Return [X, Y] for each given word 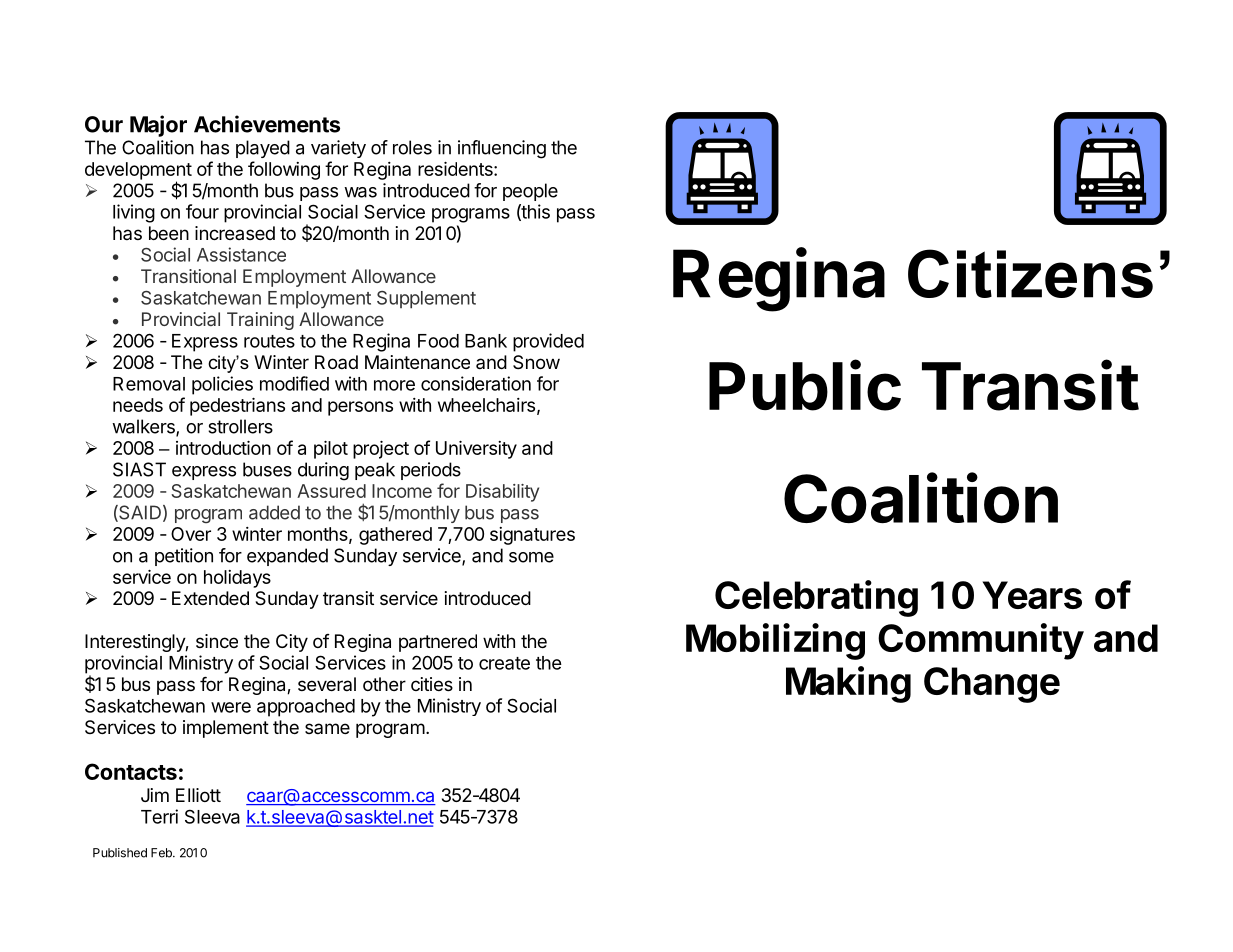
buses [267, 469]
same [327, 728]
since [217, 641]
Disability [502, 493]
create [504, 663]
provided [548, 342]
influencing [502, 149]
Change [992, 685]
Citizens [1030, 273]
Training [260, 321]
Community [981, 641]
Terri [159, 816]
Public [805, 385]
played [263, 149]
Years [1032, 595]
